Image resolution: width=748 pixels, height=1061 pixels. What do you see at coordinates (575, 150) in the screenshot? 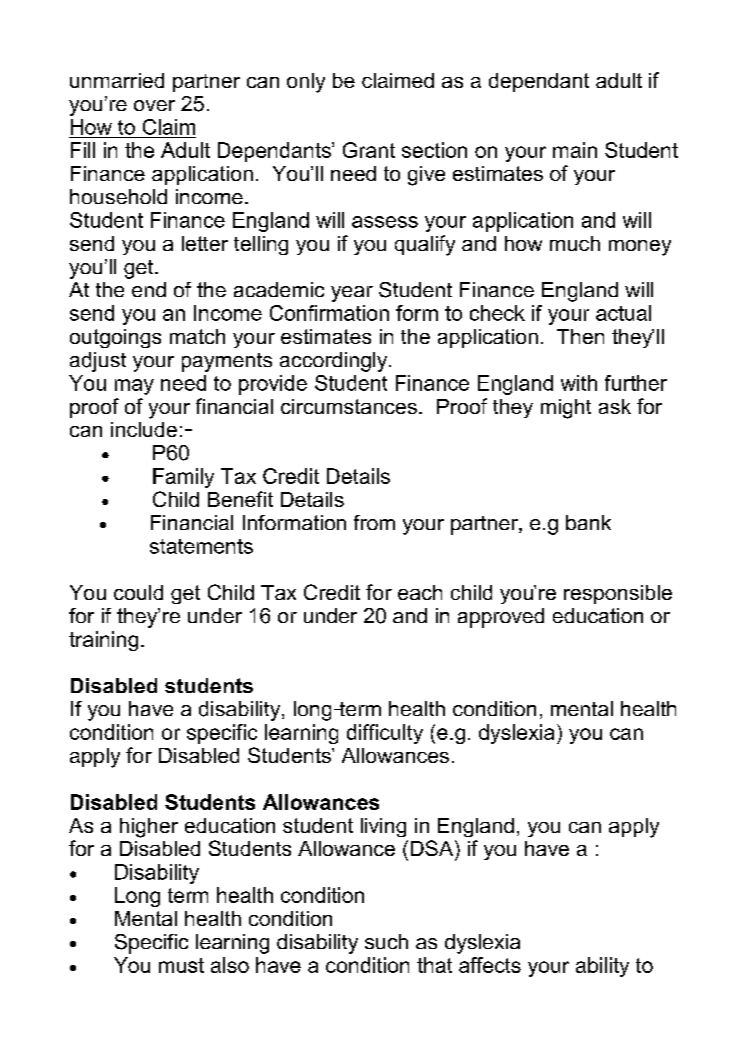
I see `main` at bounding box center [575, 150].
